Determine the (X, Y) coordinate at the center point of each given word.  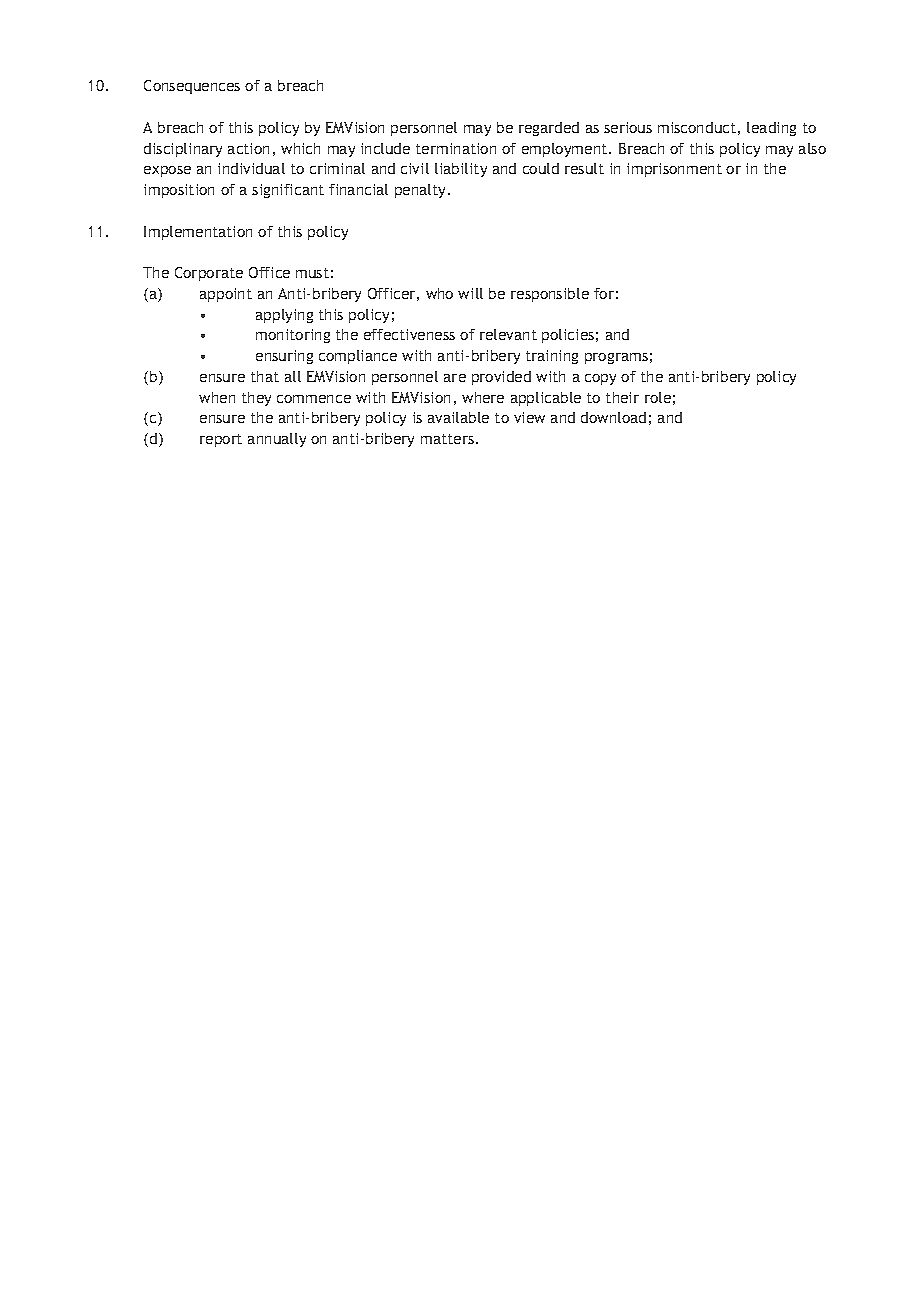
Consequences (192, 87)
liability (461, 170)
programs (616, 358)
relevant (508, 334)
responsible (550, 295)
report (221, 440)
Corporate (209, 274)
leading (771, 129)
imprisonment (674, 170)
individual (251, 168)
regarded (549, 129)
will (470, 293)
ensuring (284, 357)
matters (447, 439)
